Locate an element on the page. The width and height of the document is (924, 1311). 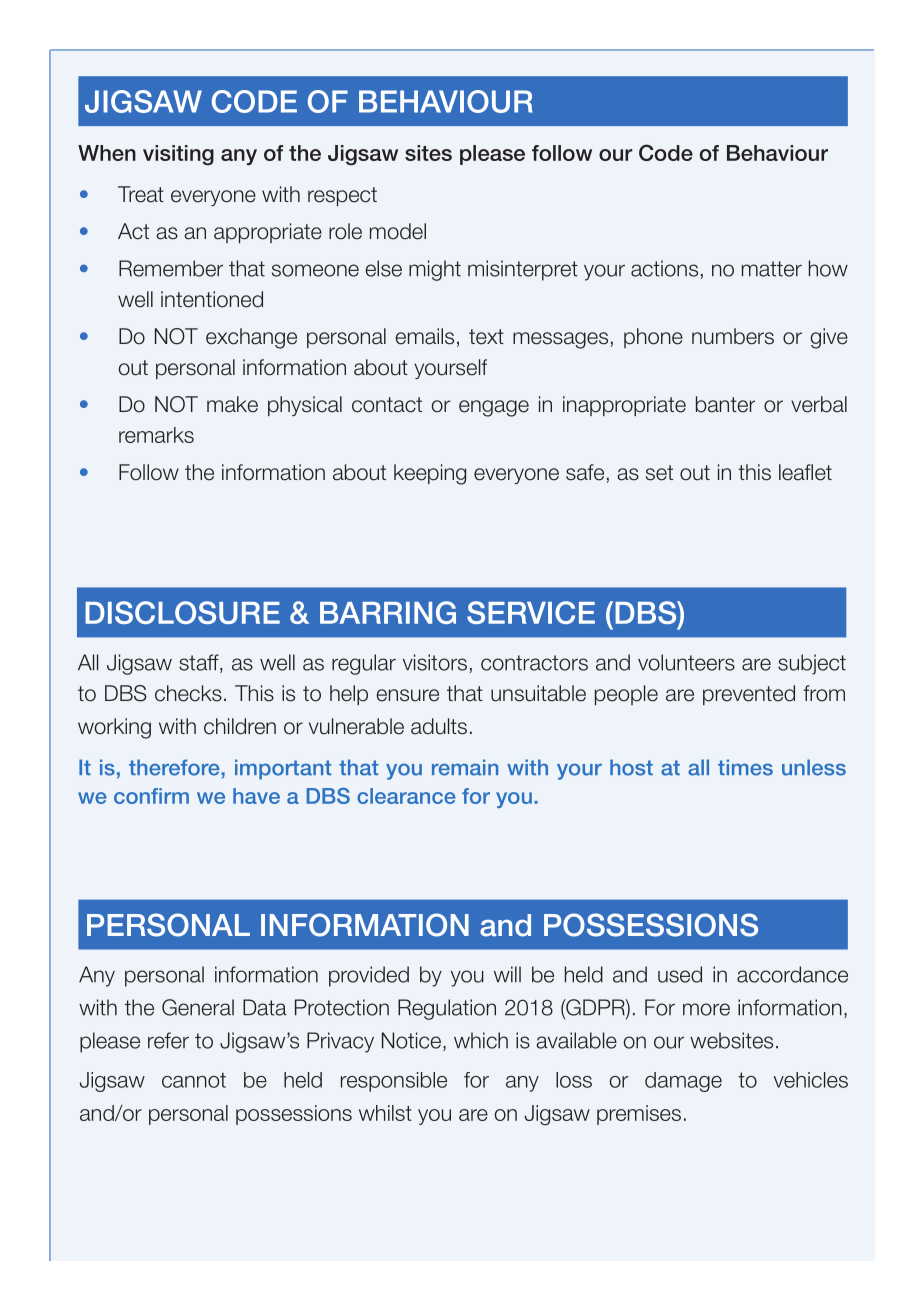
volunteers is located at coordinates (686, 662).
